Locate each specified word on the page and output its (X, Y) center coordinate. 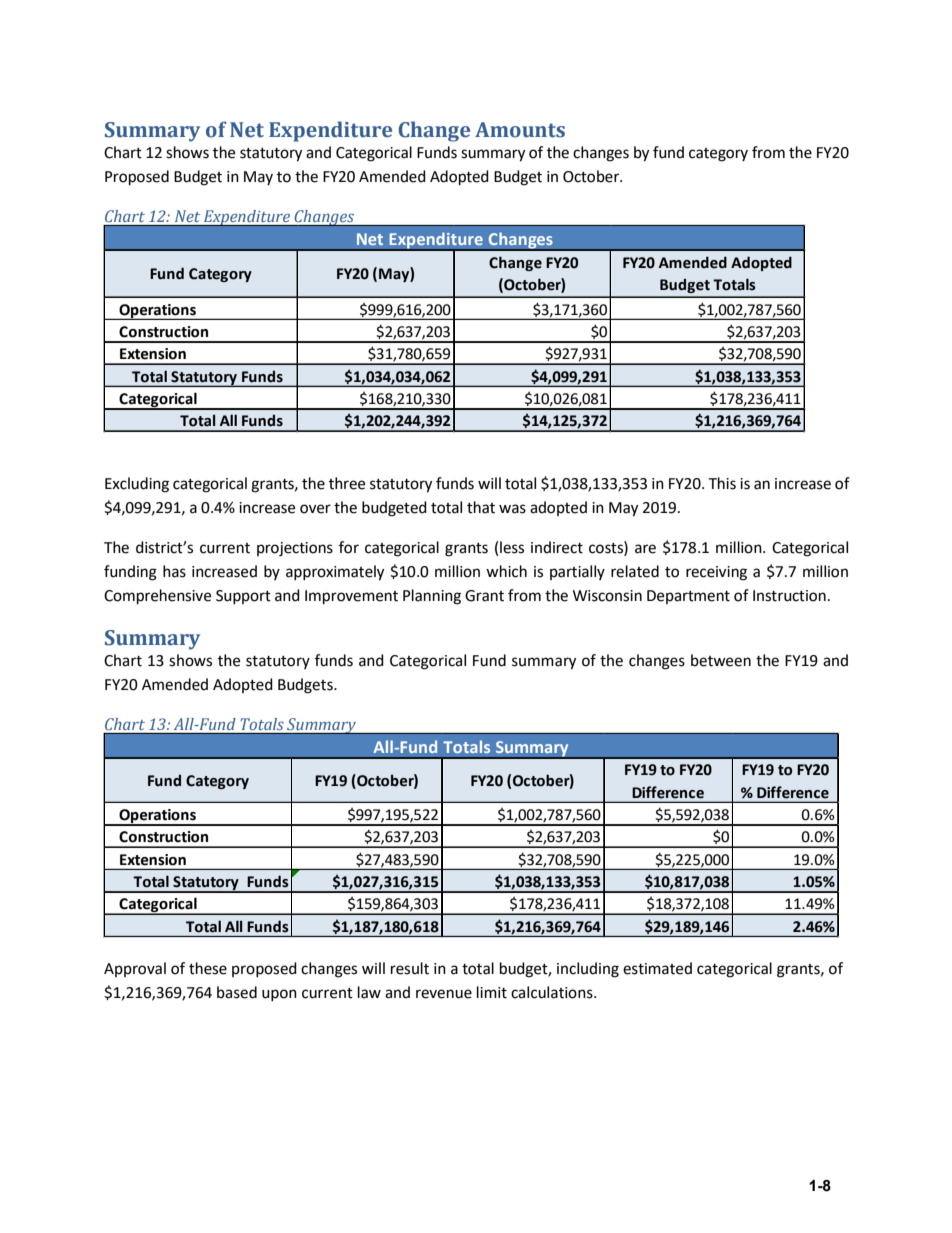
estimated (657, 968)
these (208, 968)
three (347, 483)
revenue (444, 994)
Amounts (520, 130)
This (722, 483)
